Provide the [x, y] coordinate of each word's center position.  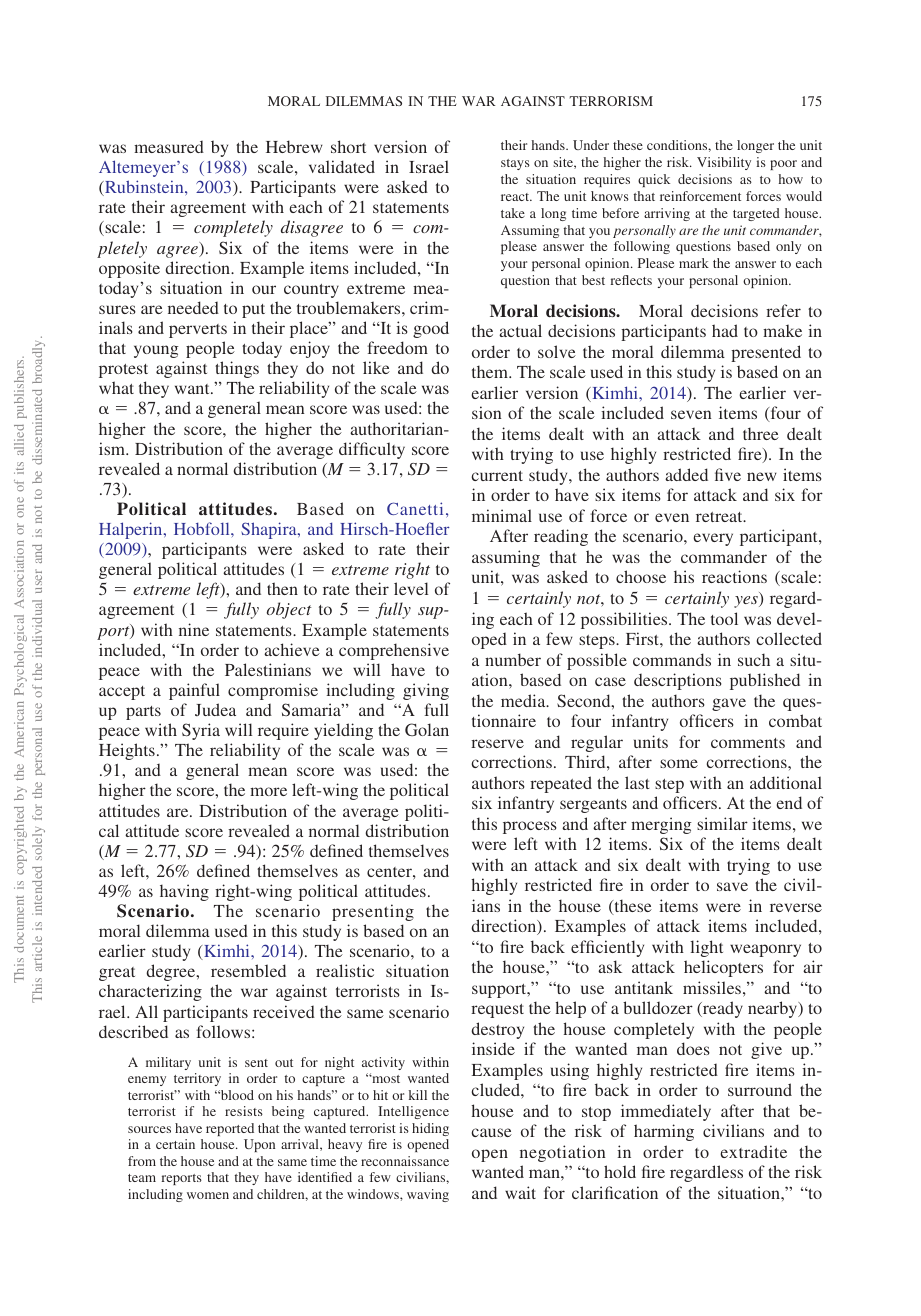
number [513, 659]
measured [169, 147]
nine [194, 629]
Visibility [724, 163]
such [754, 659]
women [208, 1195]
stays [515, 164]
